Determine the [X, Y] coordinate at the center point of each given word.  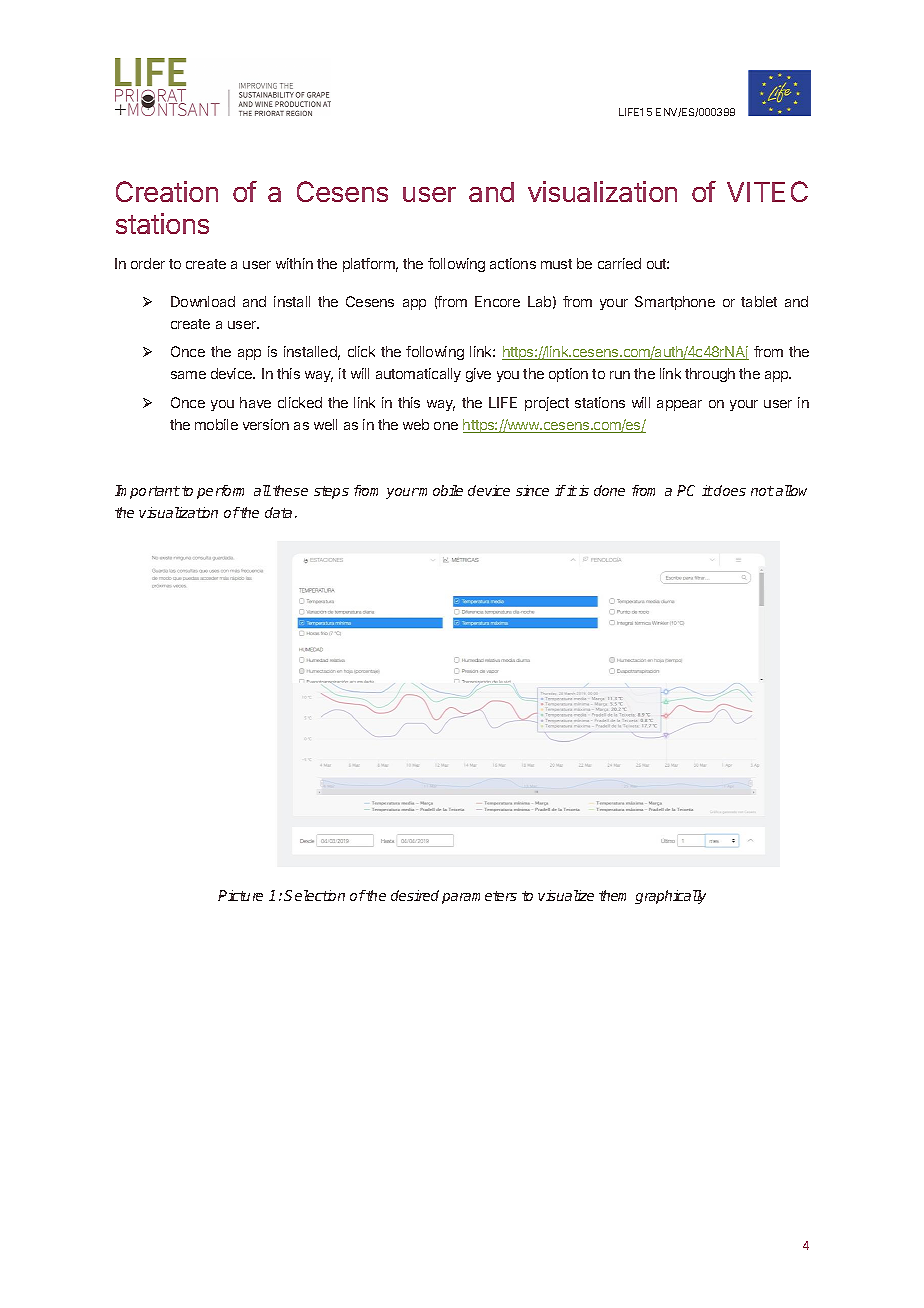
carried [619, 263]
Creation [167, 191]
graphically [670, 897]
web [416, 424]
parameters [479, 897]
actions [513, 263]
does [730, 490]
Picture [240, 895]
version [266, 424]
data [278, 512]
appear [679, 405]
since [532, 490]
